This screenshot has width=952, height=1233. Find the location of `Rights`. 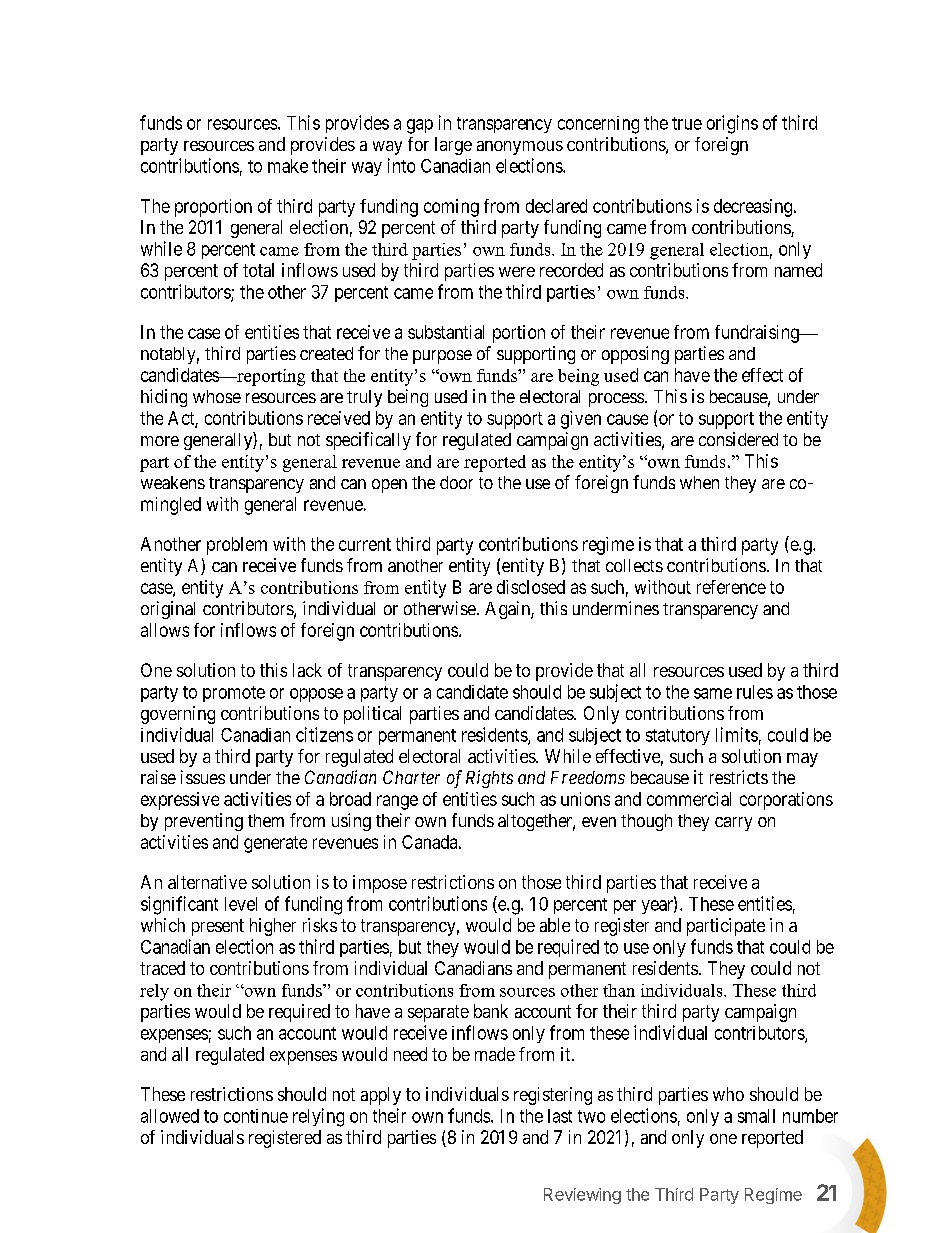

Rights is located at coordinates (489, 779).
